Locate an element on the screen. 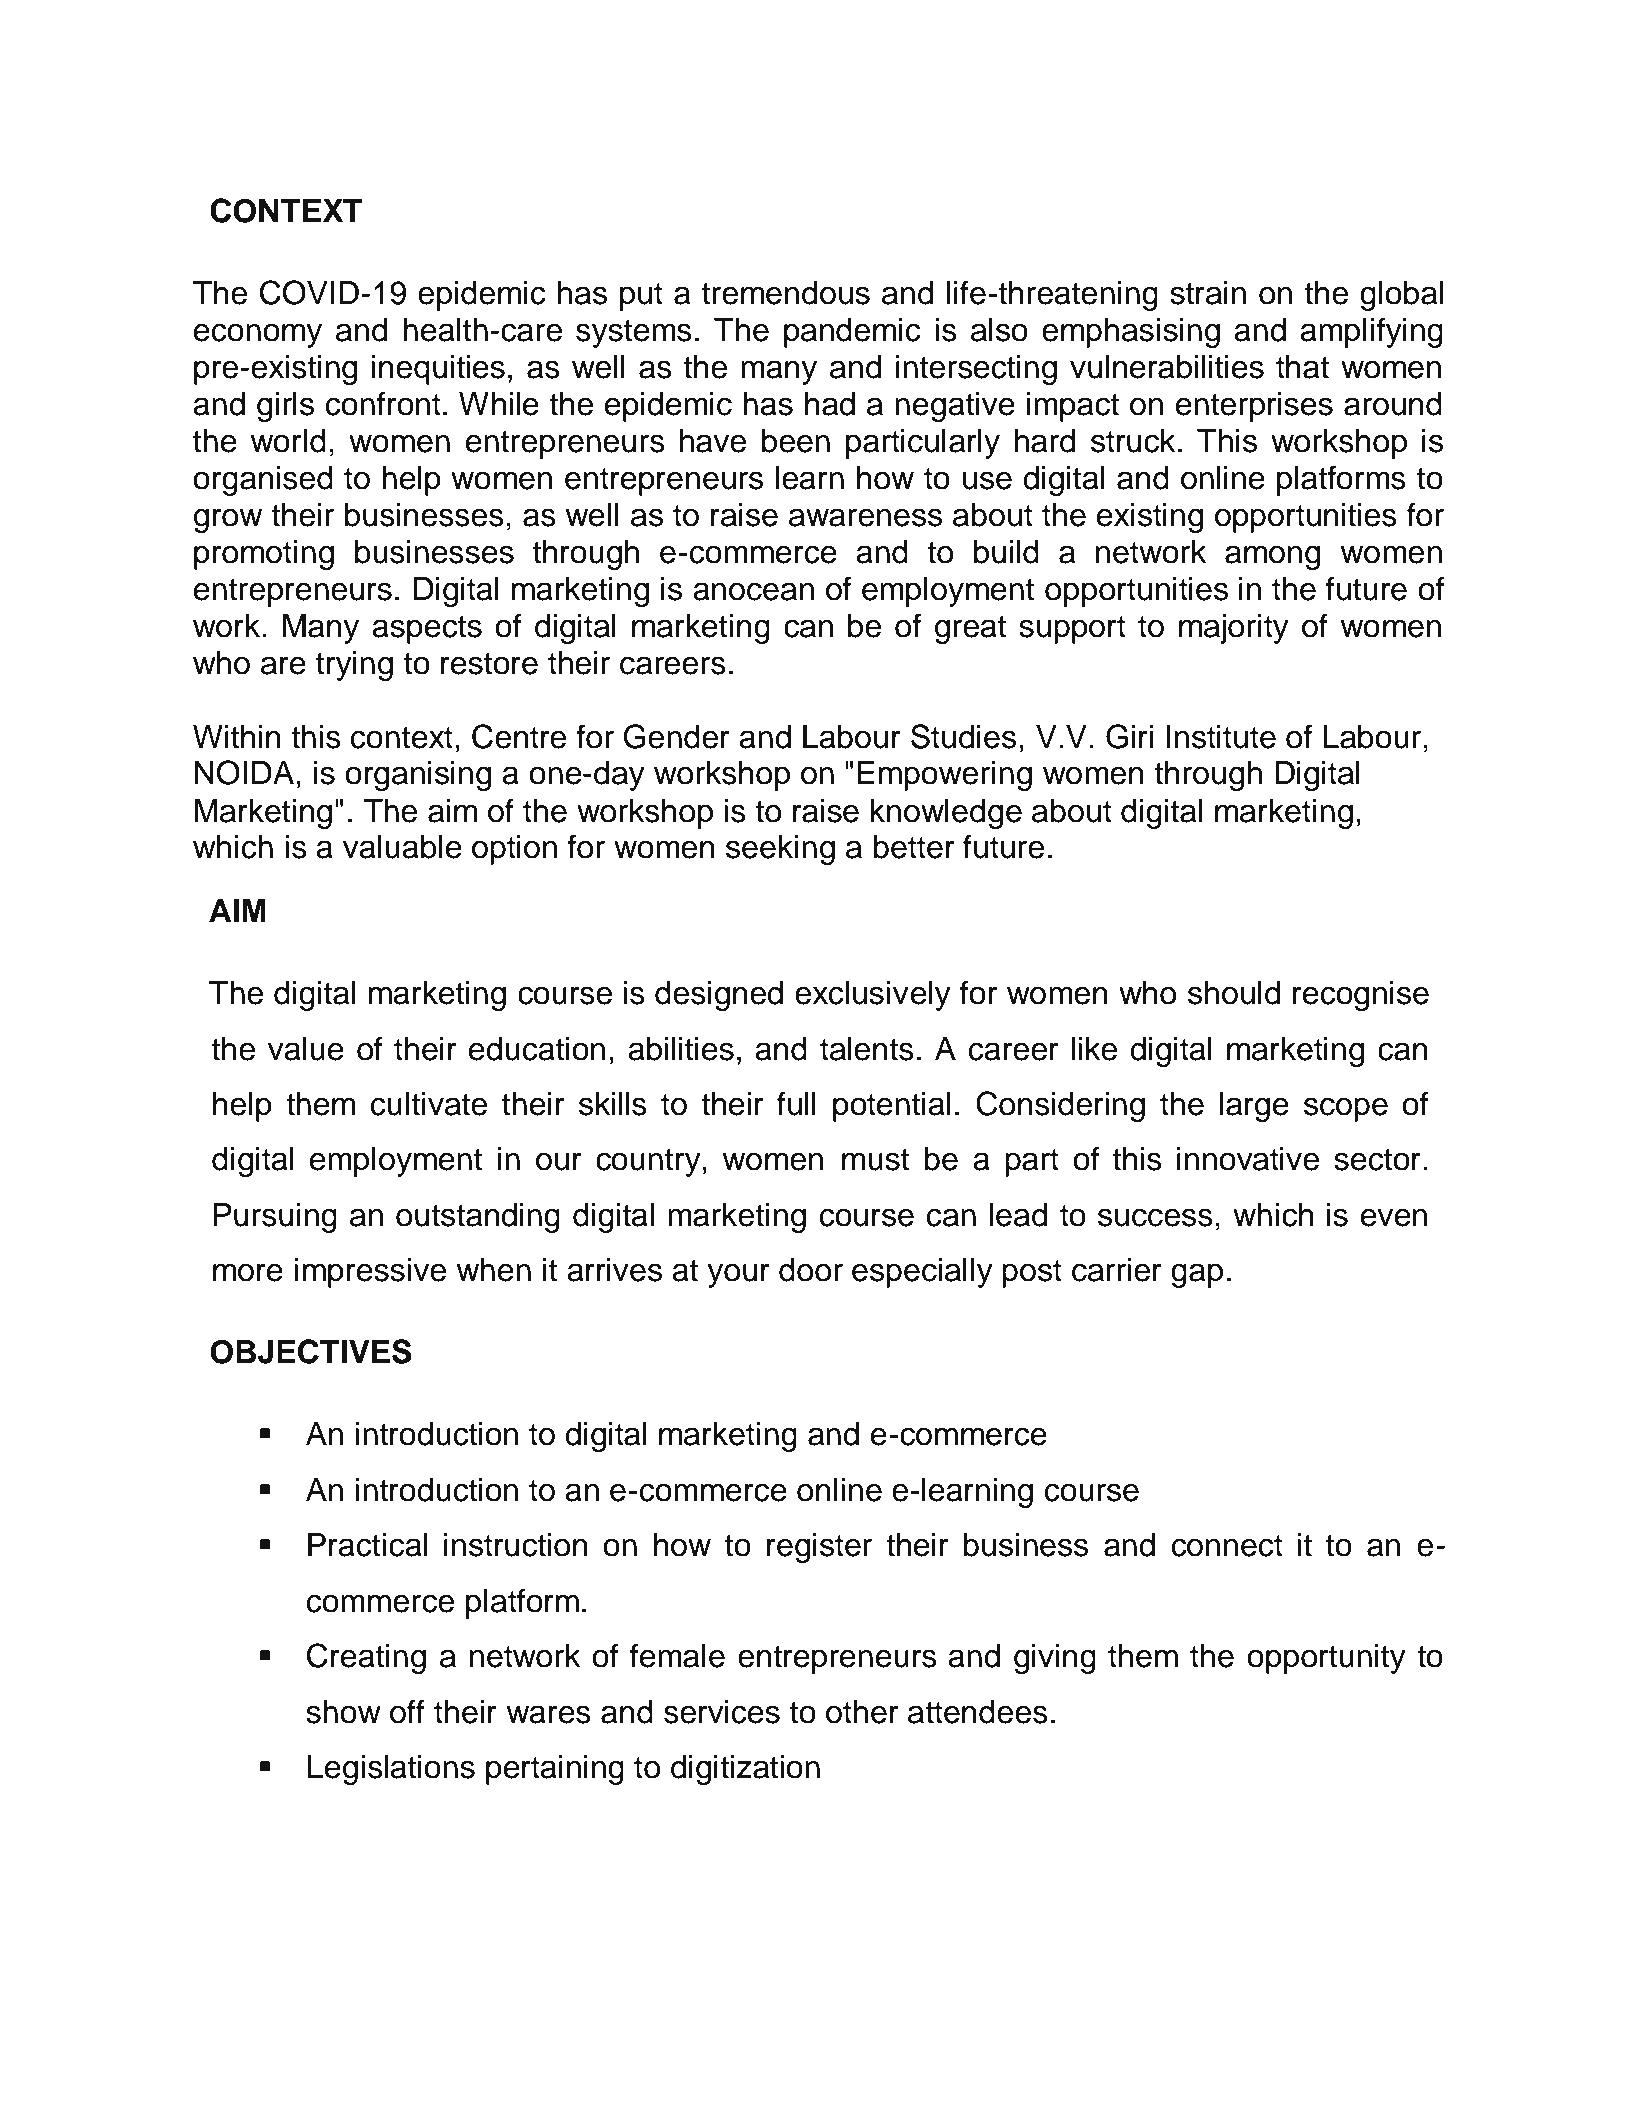 The image size is (1638, 2119). inequities is located at coordinates (438, 370).
